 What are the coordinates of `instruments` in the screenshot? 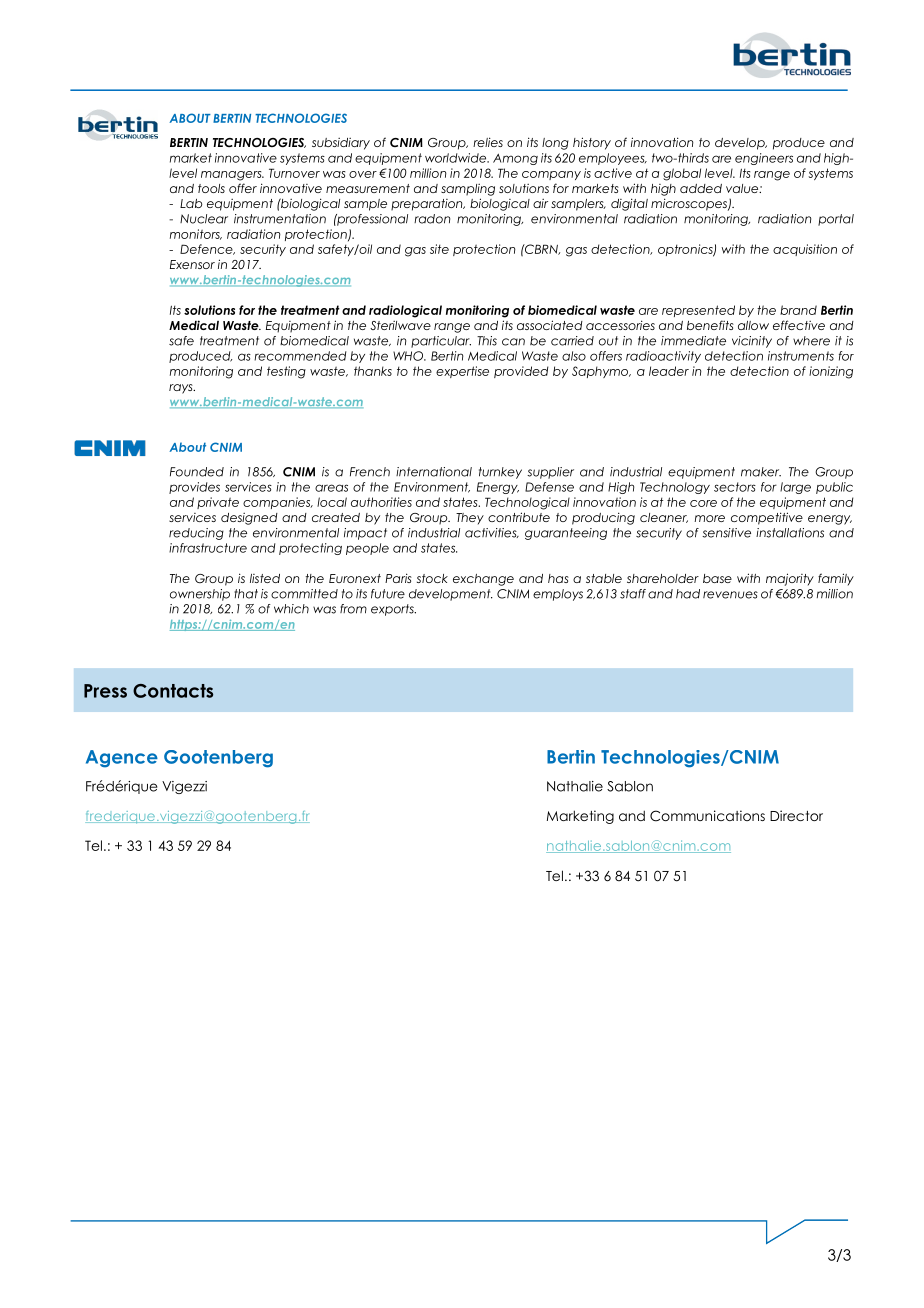 It's located at (801, 356).
